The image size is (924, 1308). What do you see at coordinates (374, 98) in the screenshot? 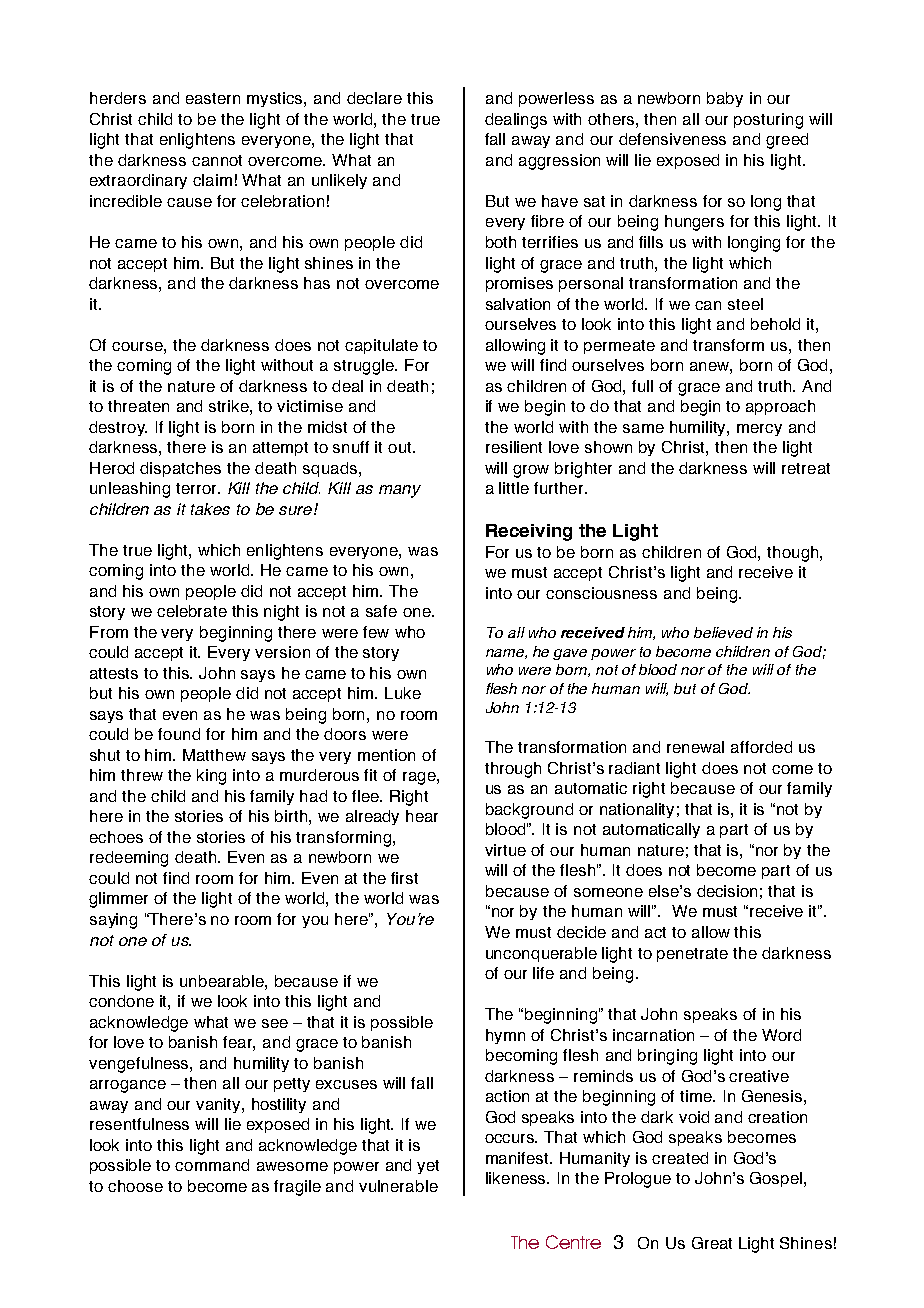
I see `declare` at bounding box center [374, 98].
